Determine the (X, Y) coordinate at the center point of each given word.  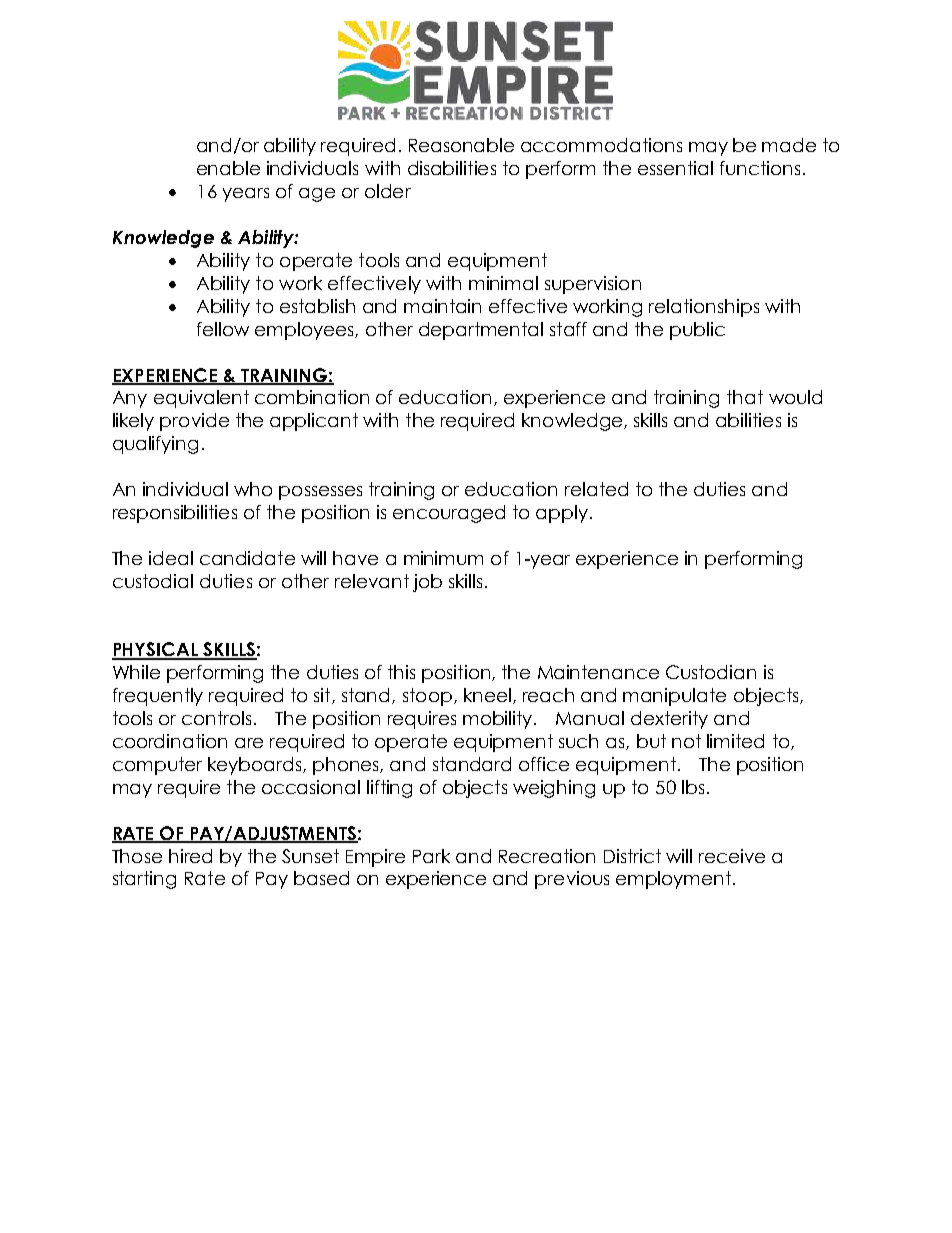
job (427, 583)
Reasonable (461, 145)
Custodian (711, 672)
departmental (481, 331)
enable (228, 168)
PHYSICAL (156, 650)
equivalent (201, 399)
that (745, 397)
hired (190, 856)
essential (675, 168)
